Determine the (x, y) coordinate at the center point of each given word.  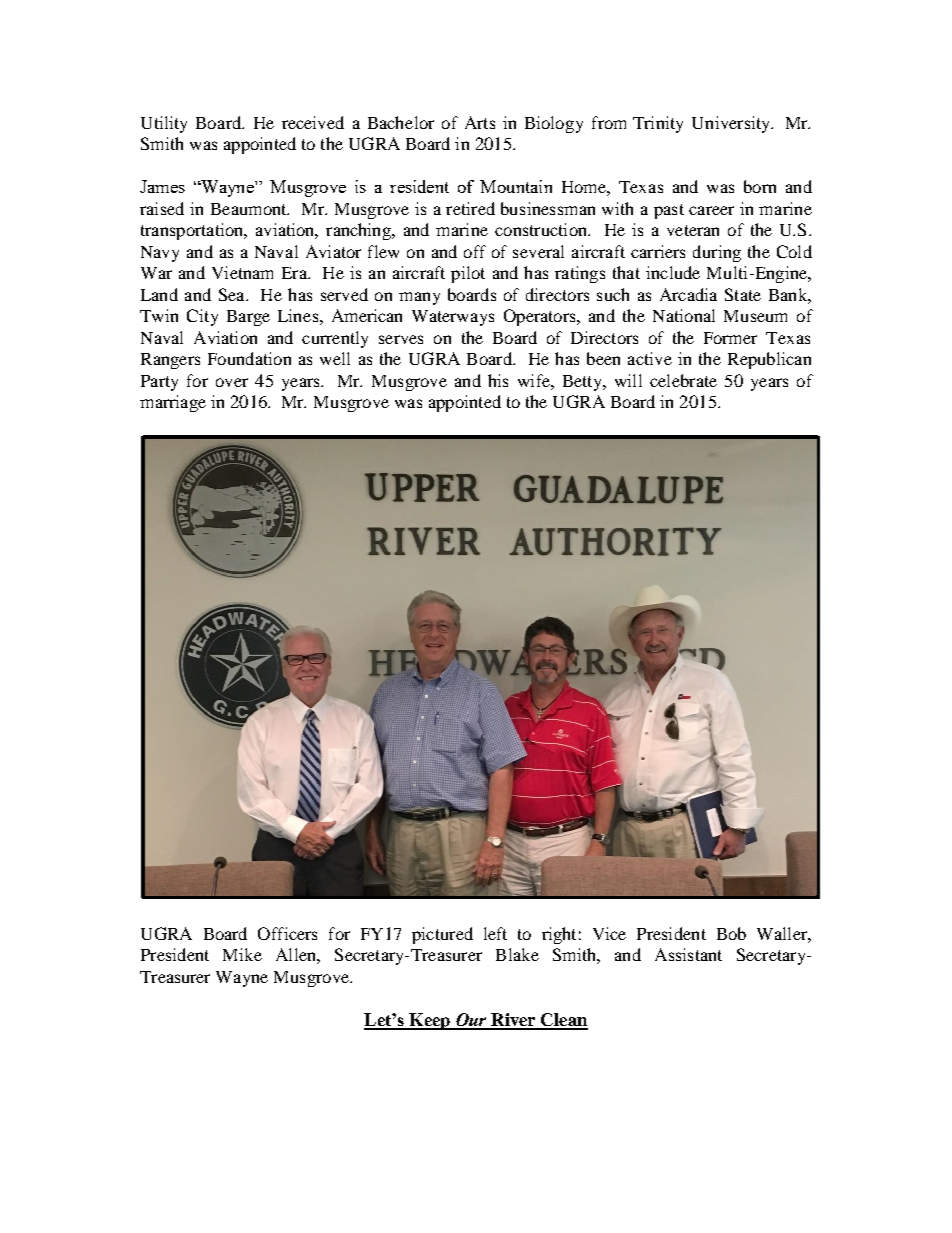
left (495, 933)
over (232, 382)
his (498, 380)
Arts (480, 122)
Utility (164, 124)
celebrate (683, 380)
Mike (242, 954)
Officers (287, 933)
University (732, 124)
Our (471, 1021)
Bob (731, 933)
